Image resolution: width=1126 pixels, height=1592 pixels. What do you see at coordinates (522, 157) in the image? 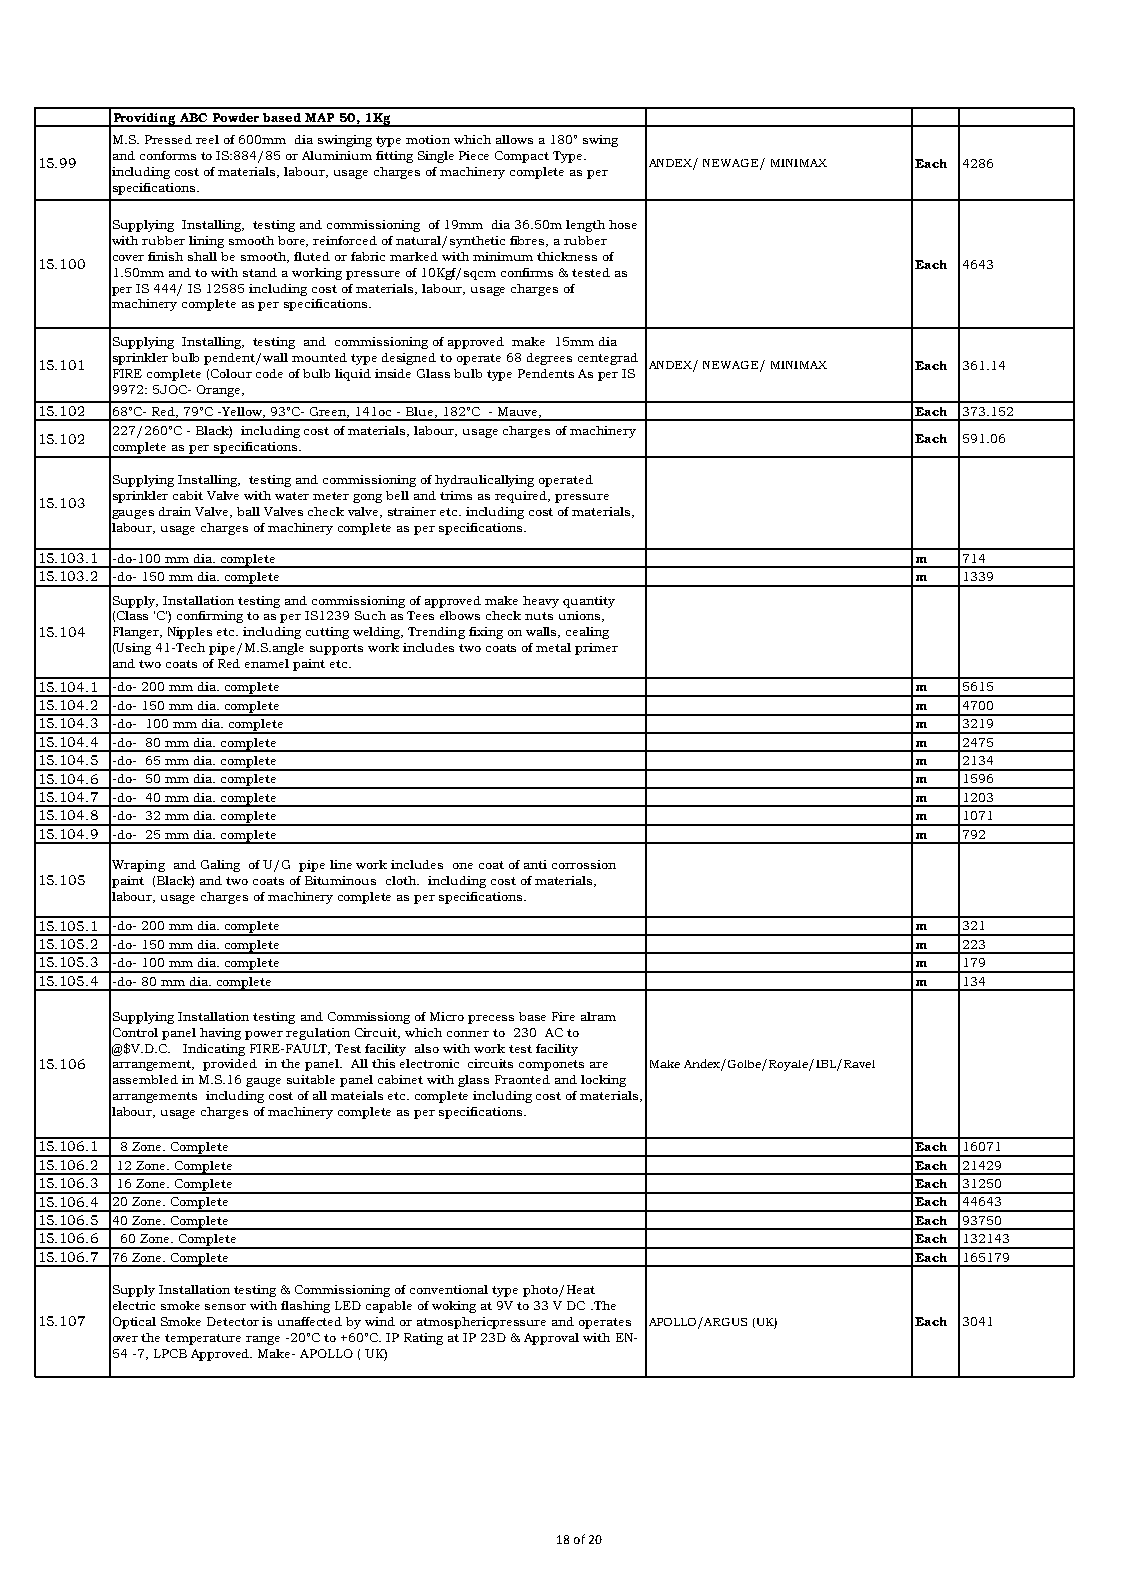
I see `Compact` at bounding box center [522, 157].
